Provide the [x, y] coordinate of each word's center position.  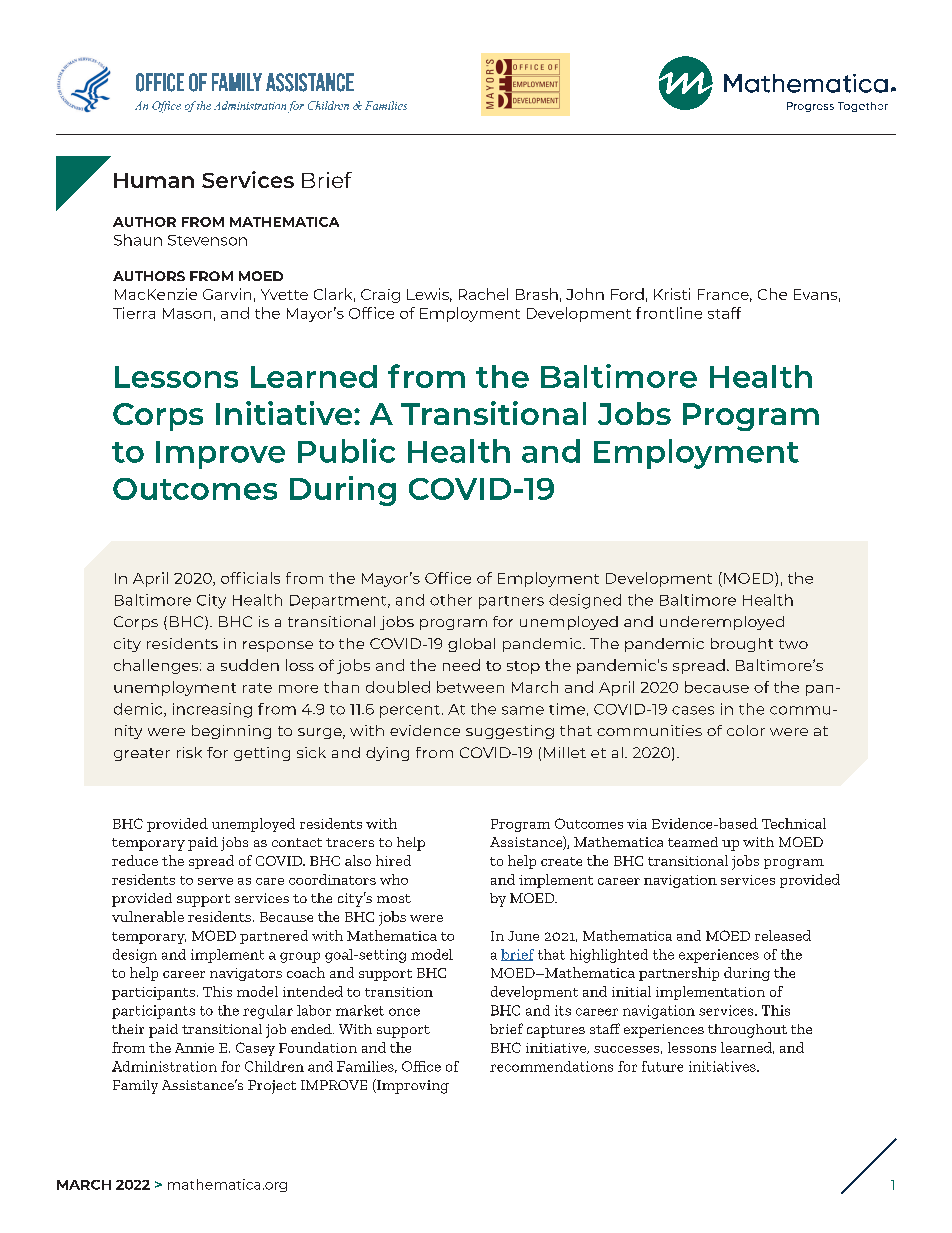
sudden [250, 665]
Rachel [483, 294]
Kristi [672, 294]
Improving [412, 1086]
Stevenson [207, 240]
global [471, 645]
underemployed [722, 623]
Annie [194, 1048]
